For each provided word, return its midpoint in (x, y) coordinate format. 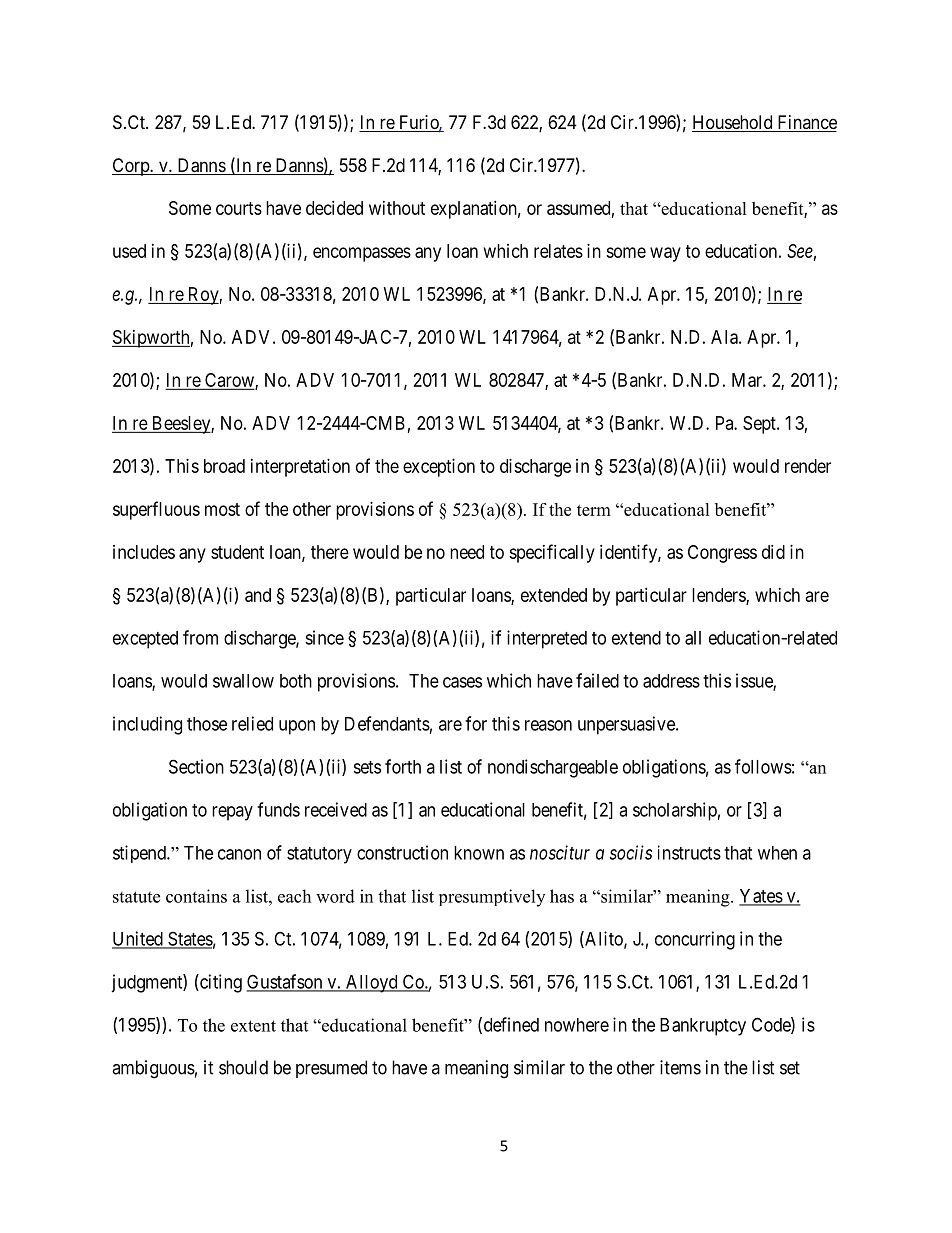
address (671, 681)
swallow (243, 681)
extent (253, 1026)
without (397, 208)
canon (239, 854)
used (129, 251)
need (467, 552)
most (222, 509)
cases (462, 682)
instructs (689, 852)
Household (733, 123)
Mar (748, 380)
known (479, 853)
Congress (722, 554)
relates (558, 251)
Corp (131, 167)
